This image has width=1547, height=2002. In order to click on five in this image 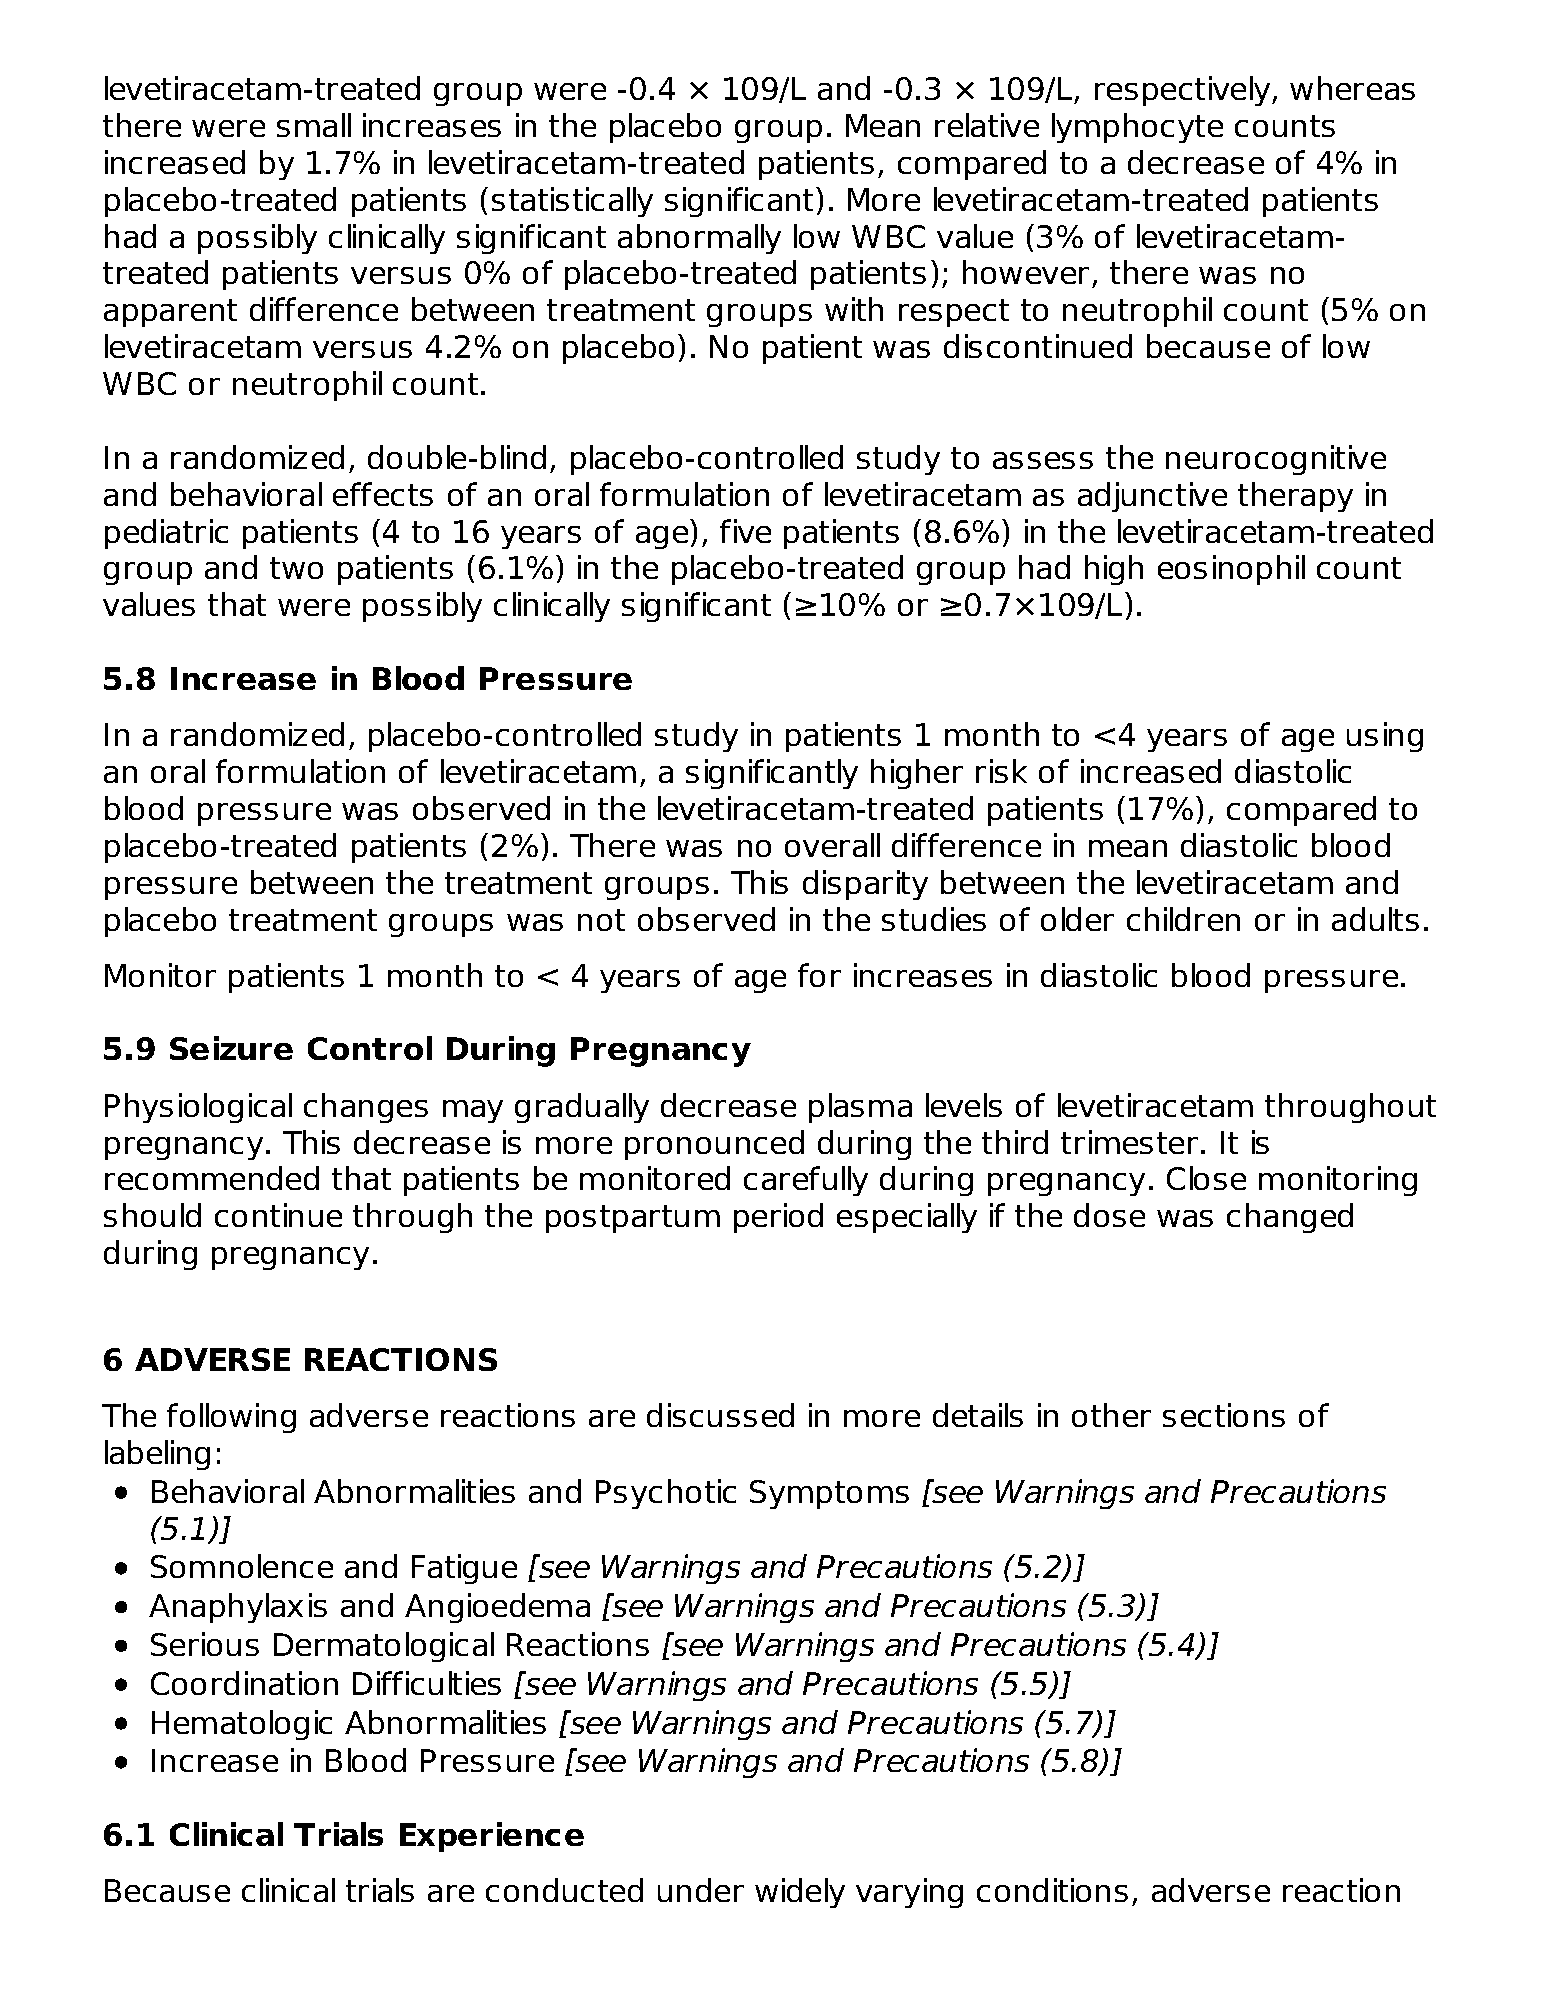, I will do `click(745, 531)`.
